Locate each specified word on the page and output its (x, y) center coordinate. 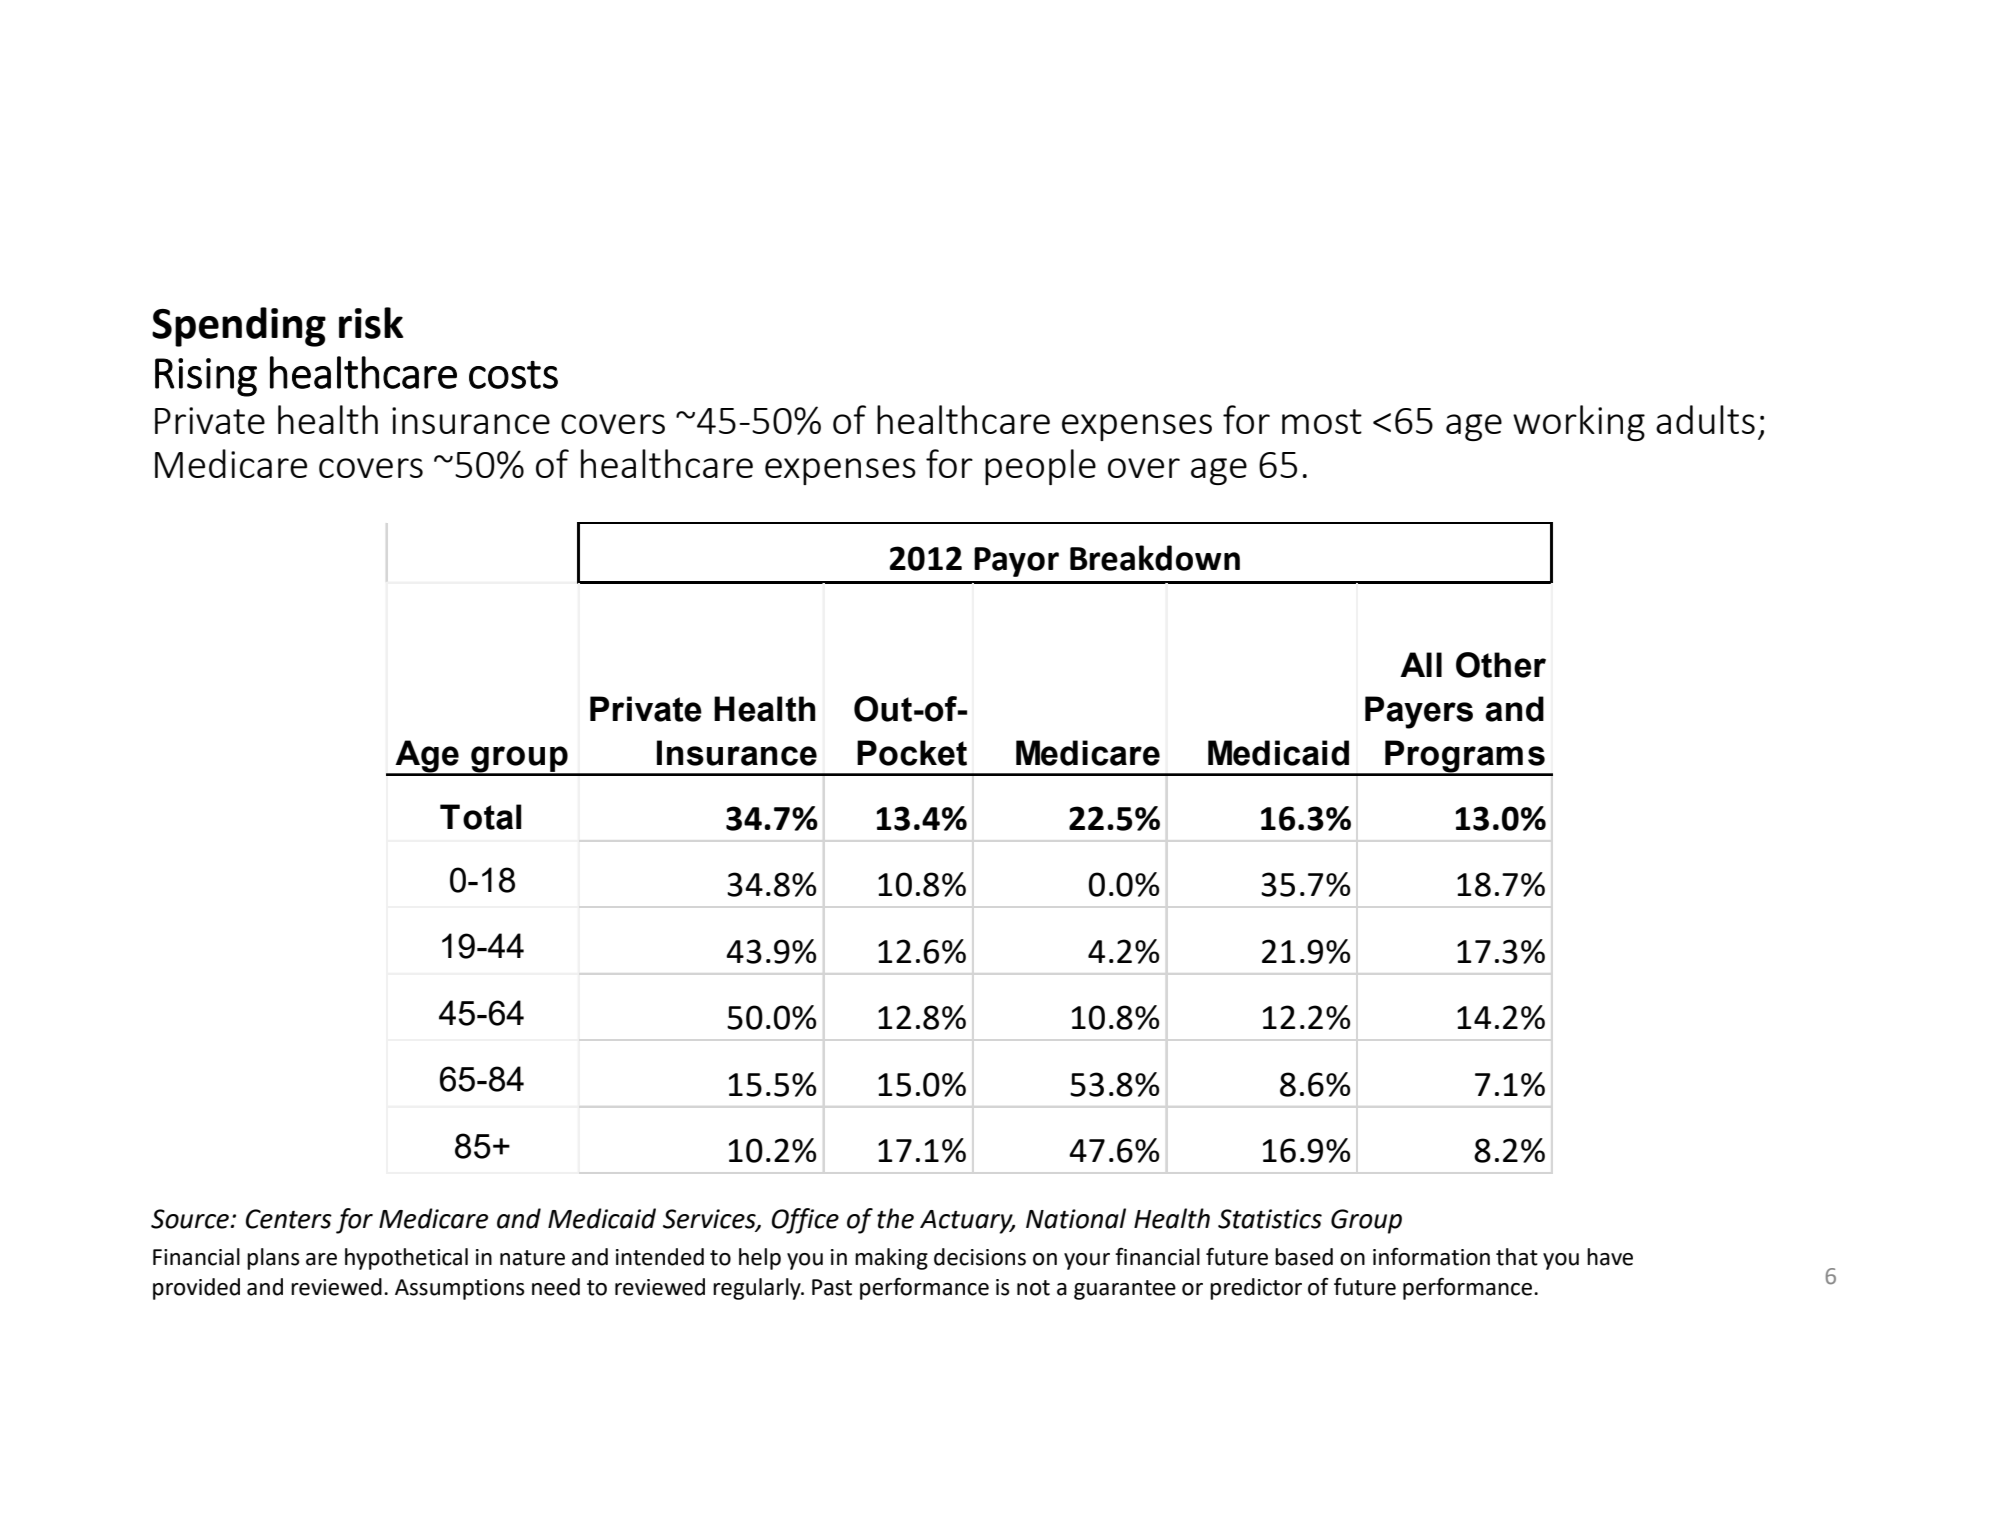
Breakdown (1155, 558)
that (1517, 1257)
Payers (1419, 712)
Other (1501, 665)
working (1579, 423)
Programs (1465, 757)
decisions (980, 1257)
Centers (289, 1219)
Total (481, 817)
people (1040, 467)
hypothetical (406, 1259)
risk (371, 323)
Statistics (1270, 1219)
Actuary (967, 1222)
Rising (206, 377)
